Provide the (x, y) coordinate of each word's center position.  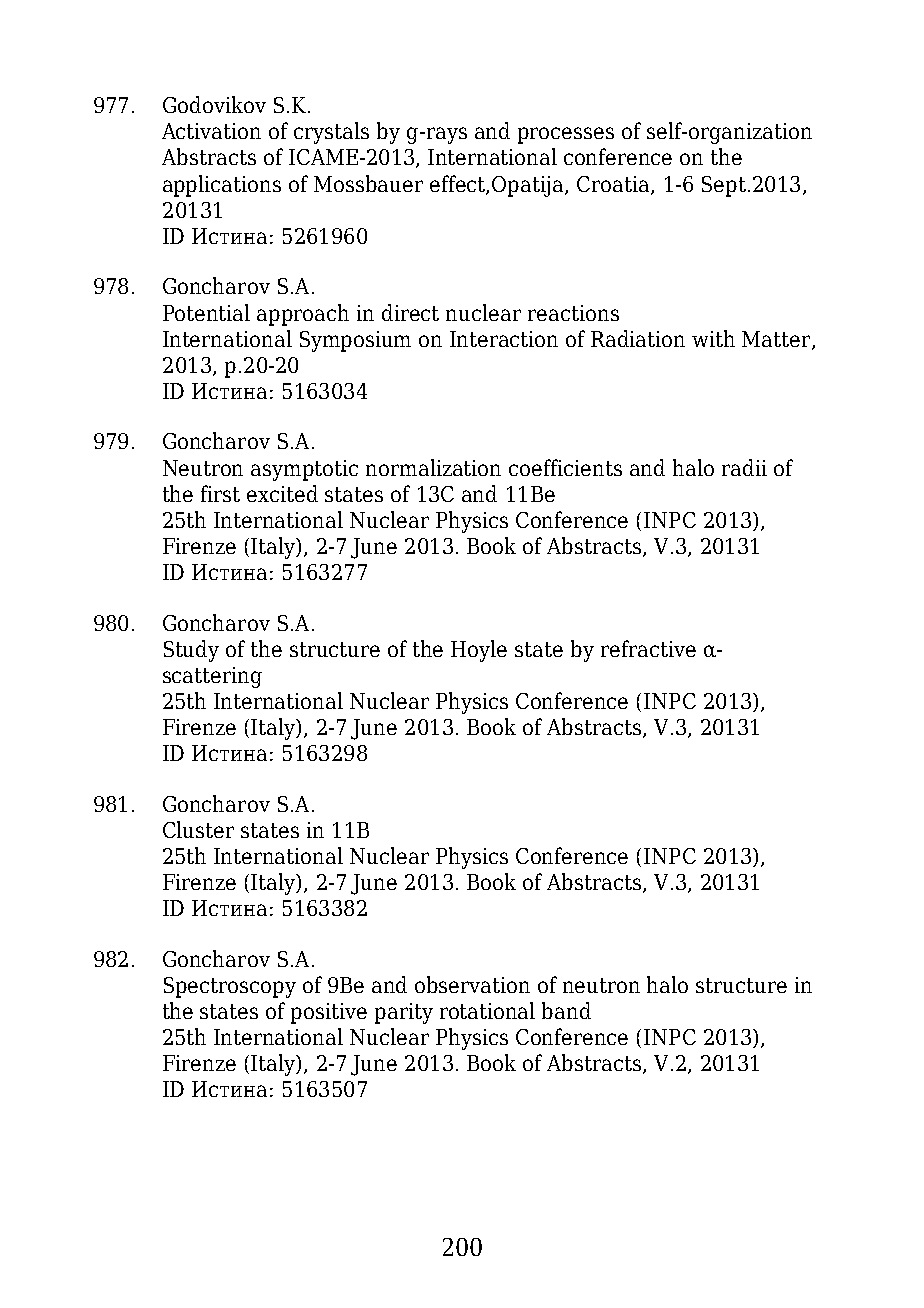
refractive (648, 648)
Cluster (198, 829)
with (713, 338)
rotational (487, 1010)
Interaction (504, 339)
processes (566, 135)
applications (222, 186)
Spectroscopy (230, 987)
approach (303, 315)
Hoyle (479, 651)
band (566, 1010)
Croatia (614, 185)
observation (472, 984)
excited (282, 493)
